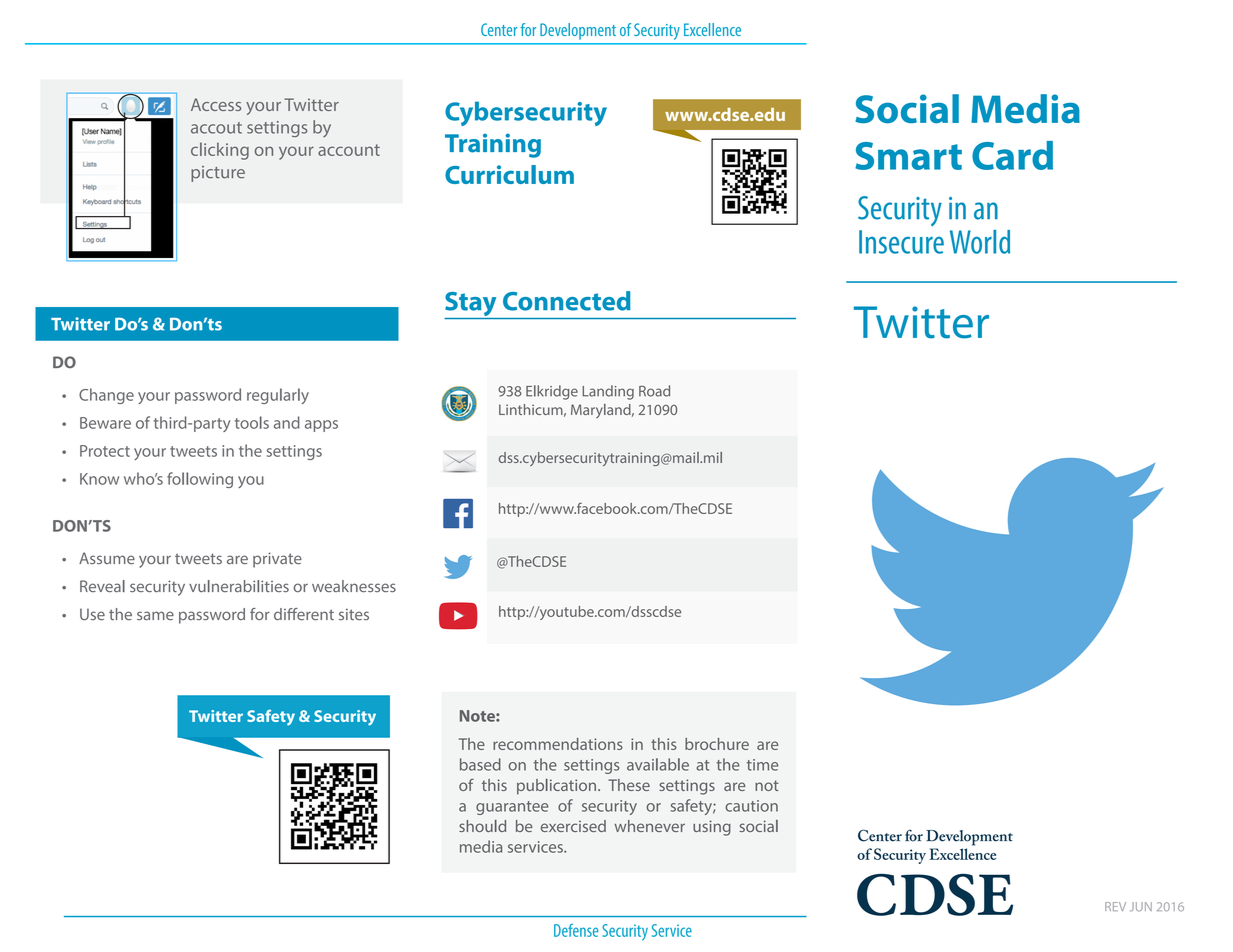 The image size is (1233, 952). I want to click on Landing, so click(608, 392).
